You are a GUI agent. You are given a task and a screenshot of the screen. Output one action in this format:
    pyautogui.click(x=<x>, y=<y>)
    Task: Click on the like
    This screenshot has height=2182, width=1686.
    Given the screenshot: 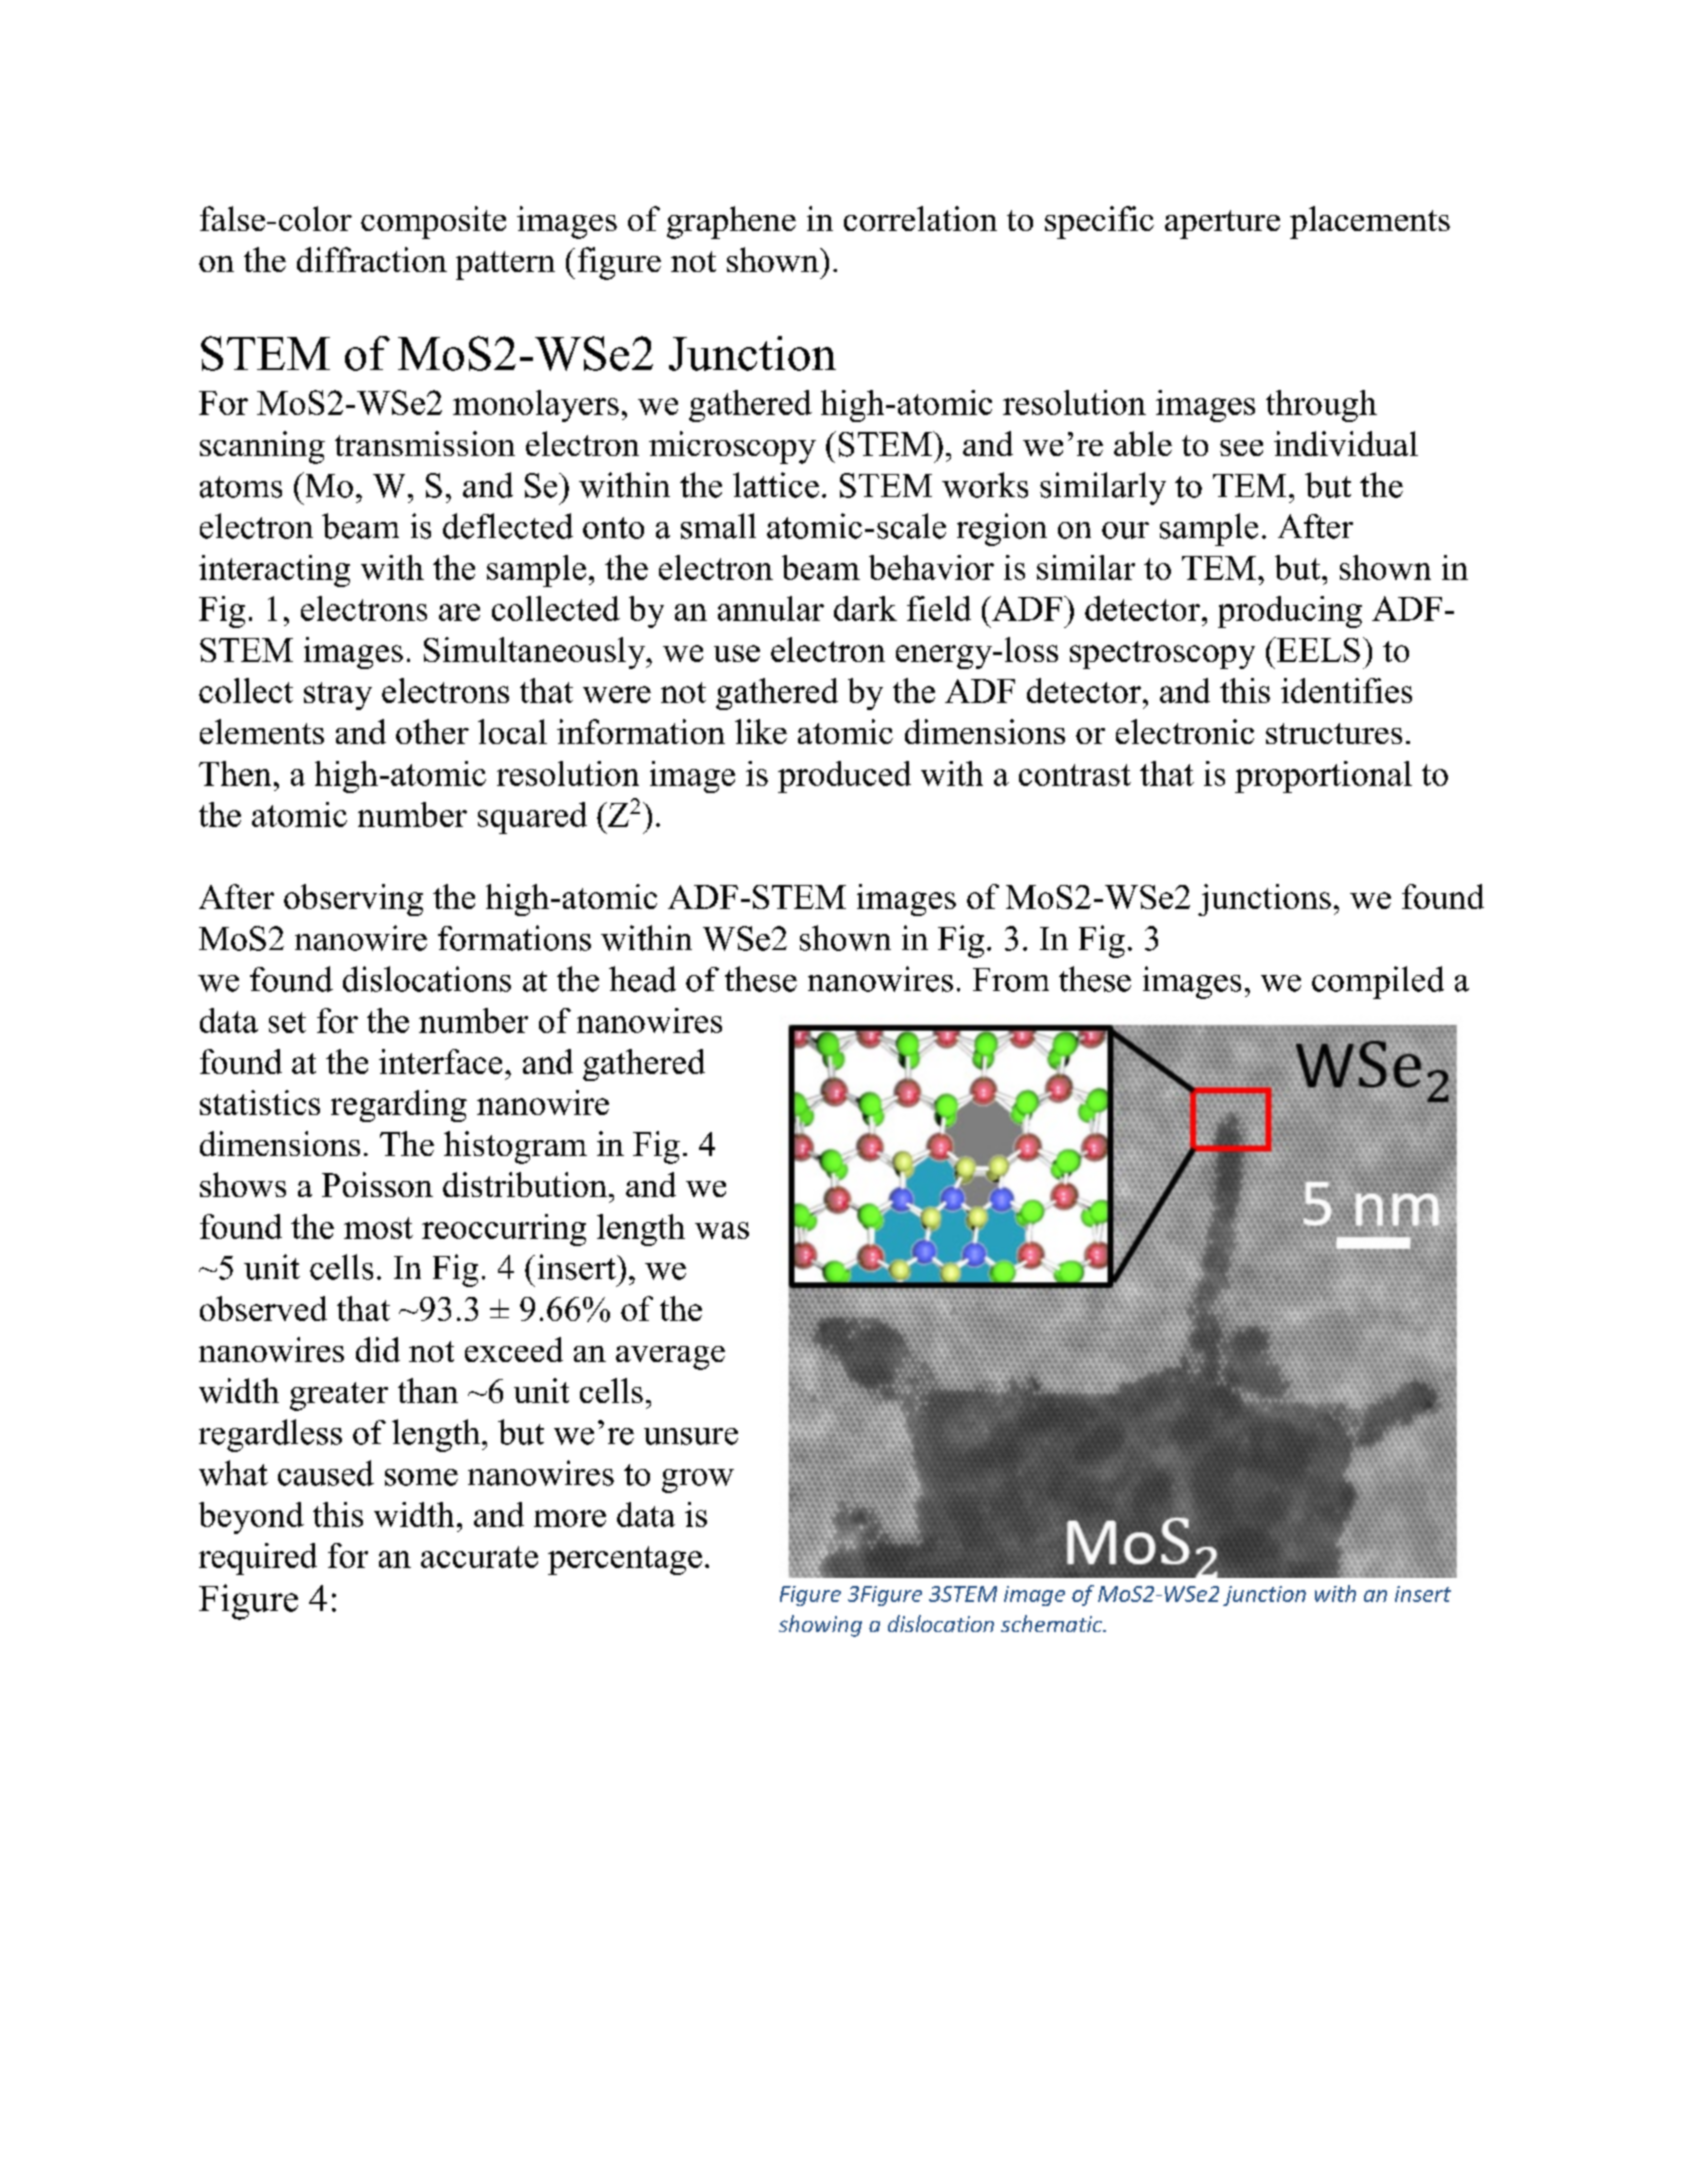 What is the action you would take?
    pyautogui.click(x=761, y=731)
